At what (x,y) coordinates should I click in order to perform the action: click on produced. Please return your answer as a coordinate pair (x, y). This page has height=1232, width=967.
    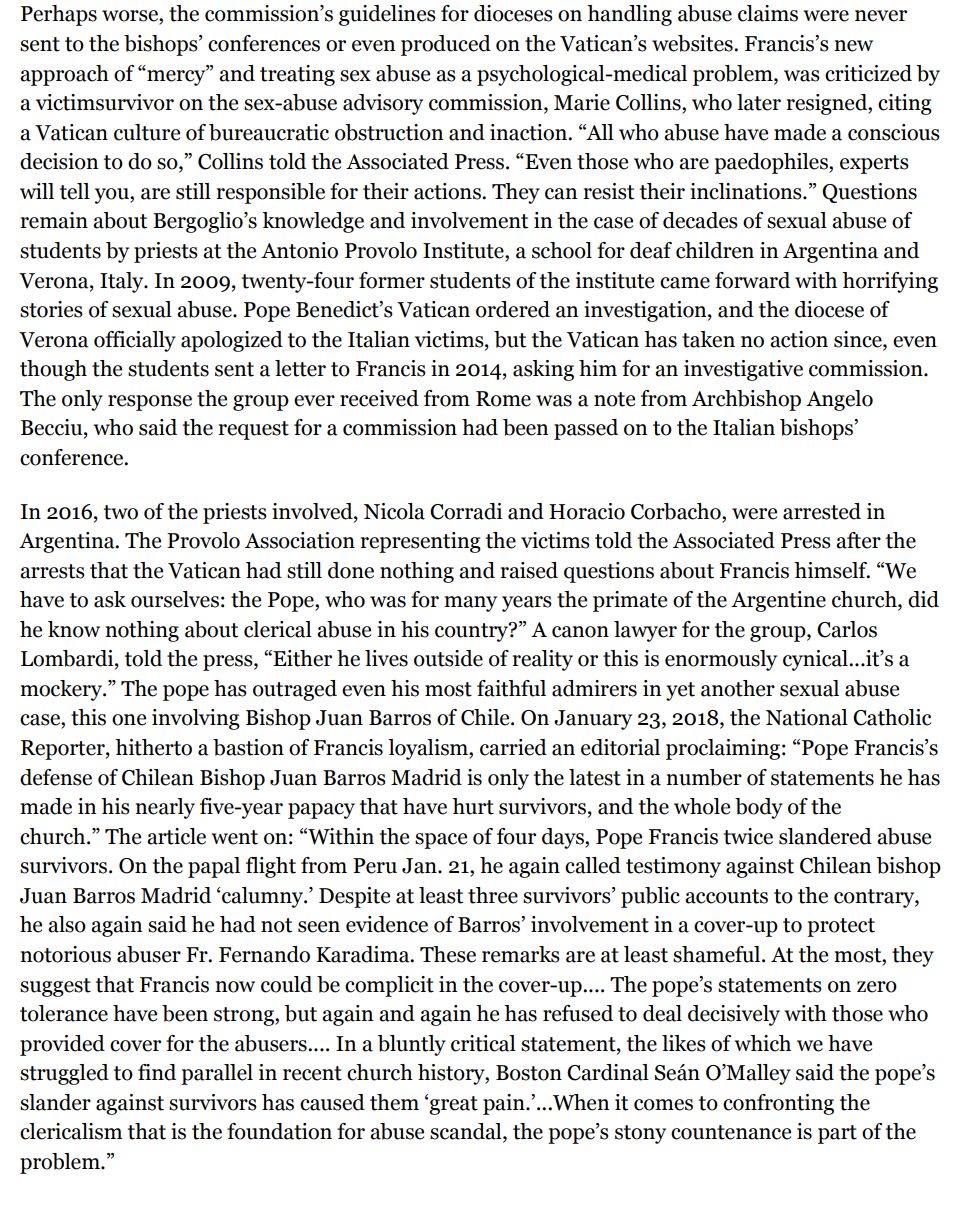
    Looking at the image, I should click on (446, 45).
